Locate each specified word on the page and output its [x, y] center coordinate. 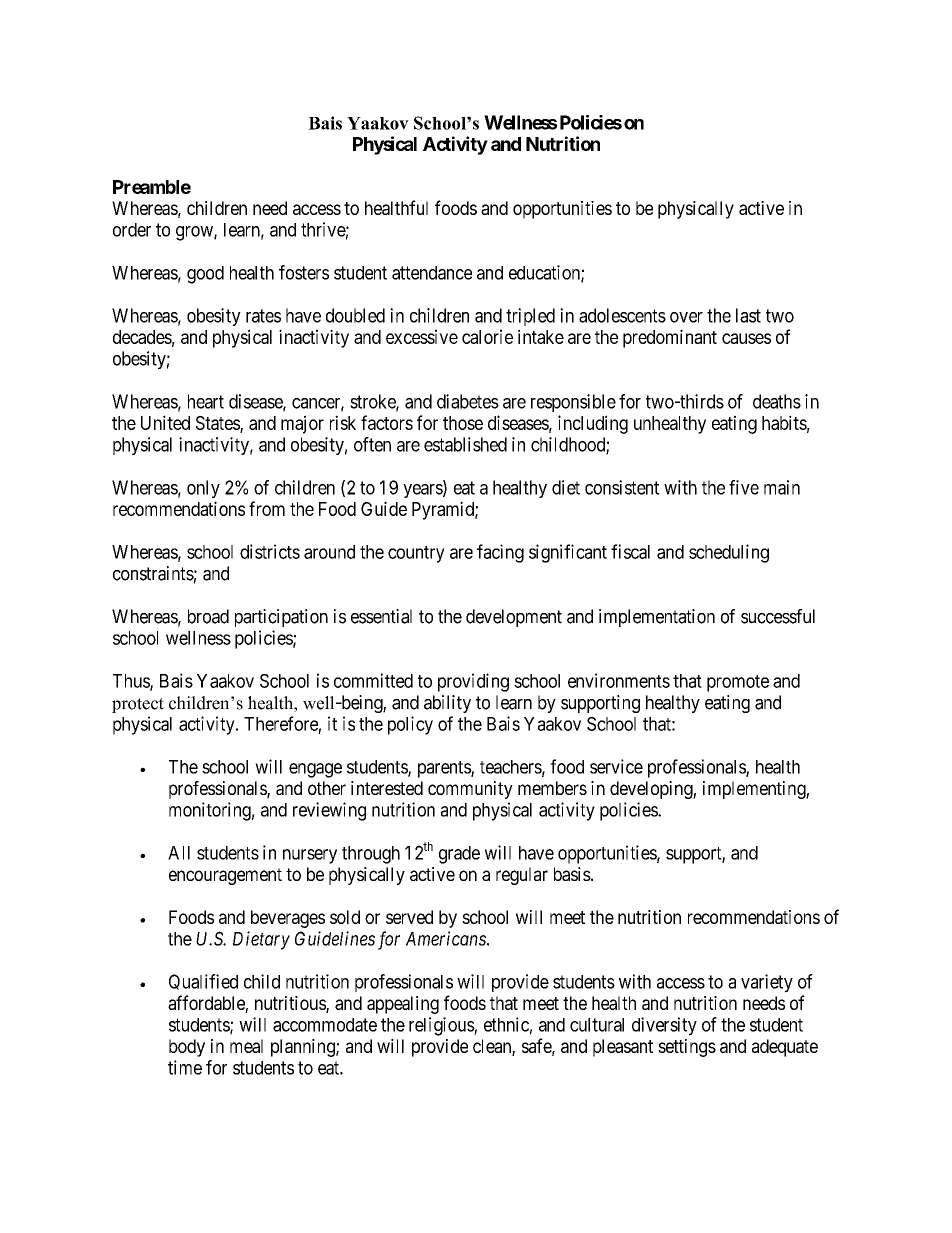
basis [572, 874]
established [465, 444]
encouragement [225, 876]
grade [459, 855]
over [686, 317]
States [218, 424]
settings [687, 1048]
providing [473, 682]
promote [738, 683]
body [187, 1048]
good [205, 275]
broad [208, 616]
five [744, 487]
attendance [432, 273]
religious [442, 1026]
